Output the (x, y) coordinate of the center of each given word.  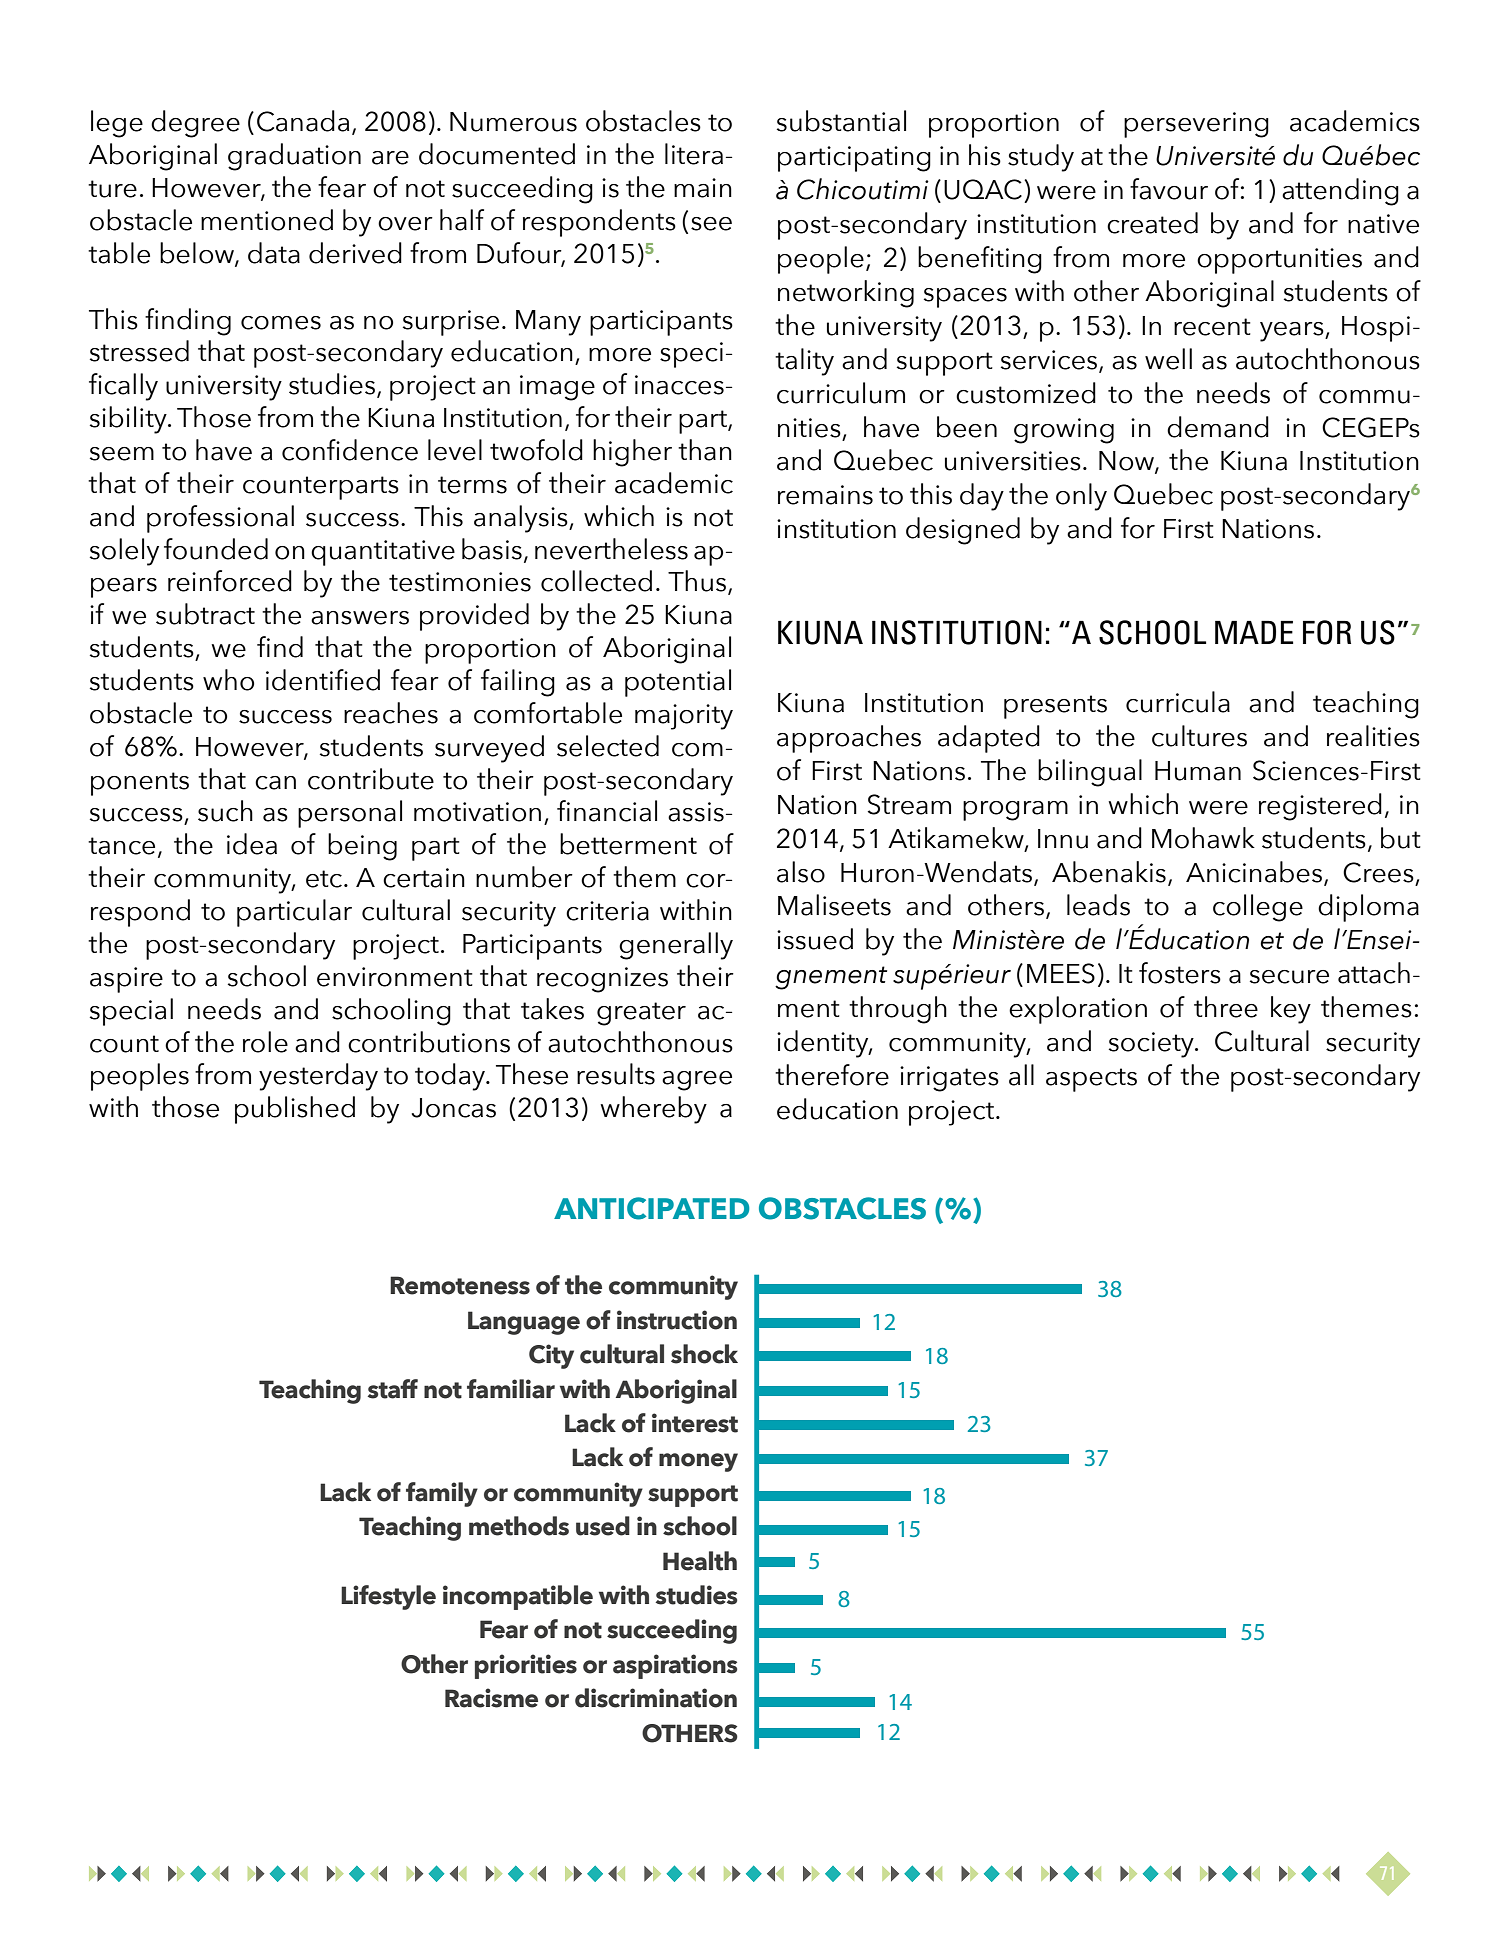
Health (700, 1561)
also (801, 872)
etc (324, 879)
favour (1169, 189)
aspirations (675, 1666)
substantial (841, 121)
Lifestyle (388, 1597)
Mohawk (1203, 838)
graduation (294, 157)
